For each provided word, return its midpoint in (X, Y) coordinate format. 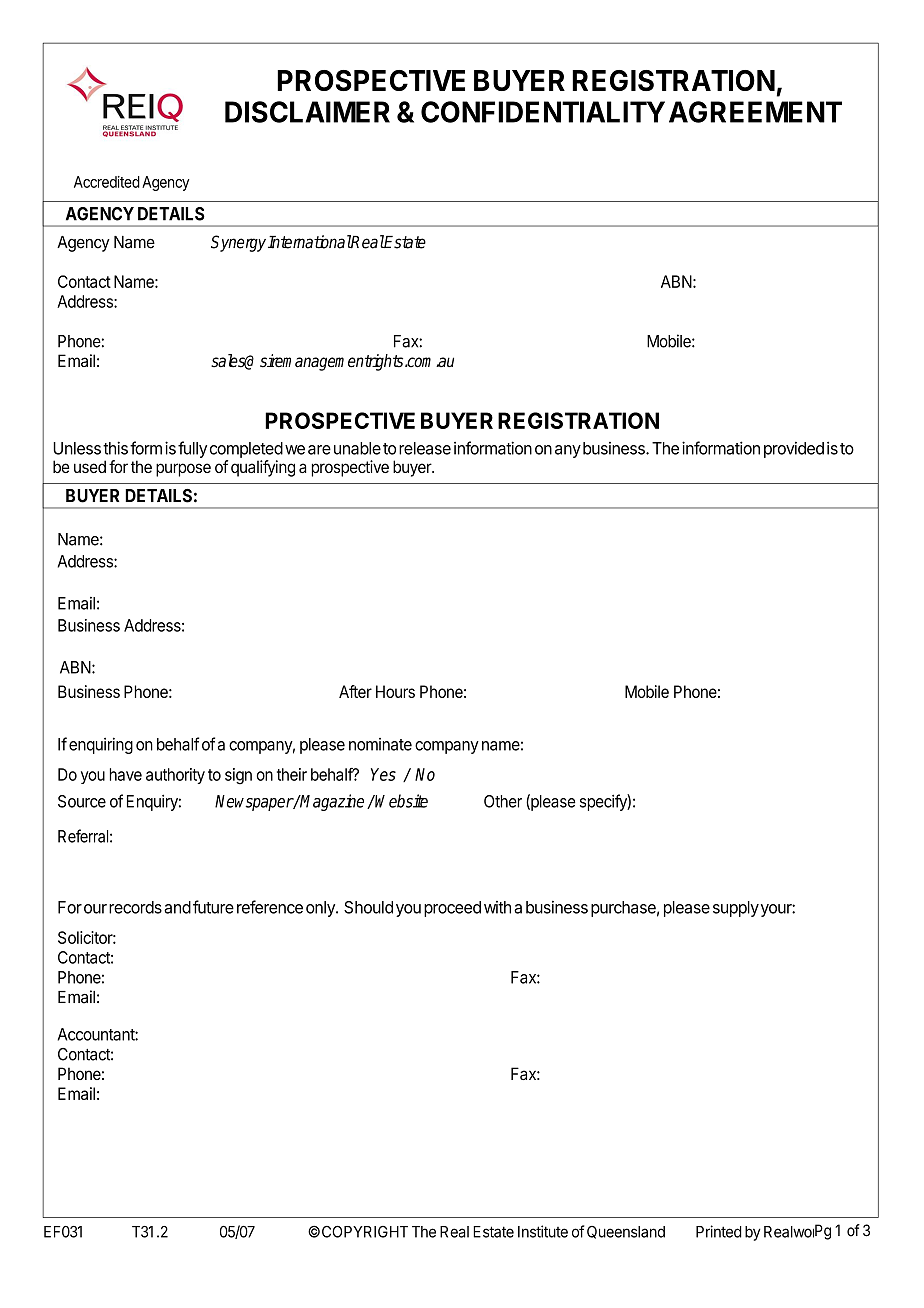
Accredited (107, 182)
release (425, 448)
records (135, 907)
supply (736, 909)
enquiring (101, 745)
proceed (452, 909)
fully (192, 449)
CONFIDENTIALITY (543, 112)
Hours (395, 691)
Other (503, 801)
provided (794, 449)
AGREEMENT (755, 112)
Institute (543, 1231)
